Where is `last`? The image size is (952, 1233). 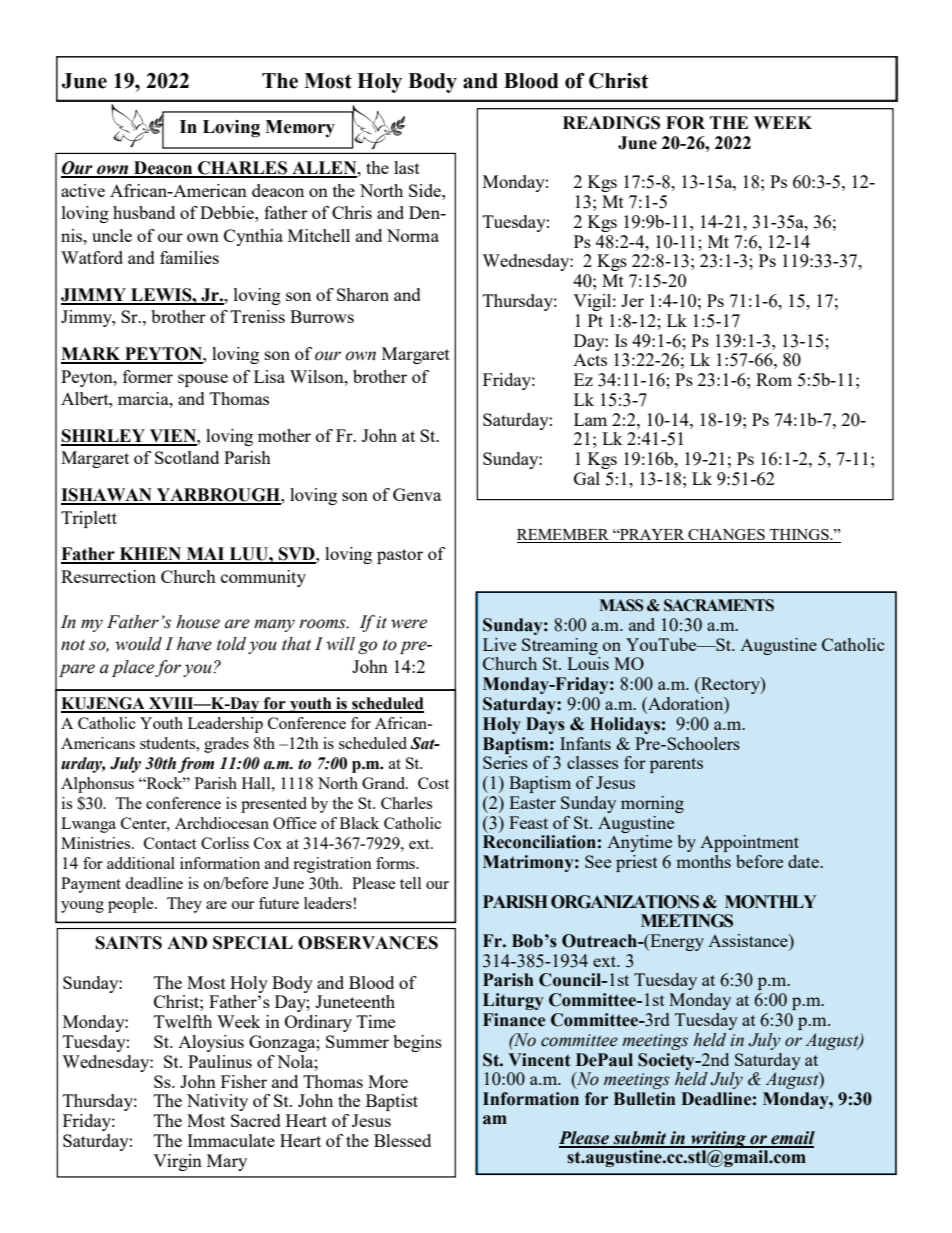 last is located at coordinates (407, 167).
